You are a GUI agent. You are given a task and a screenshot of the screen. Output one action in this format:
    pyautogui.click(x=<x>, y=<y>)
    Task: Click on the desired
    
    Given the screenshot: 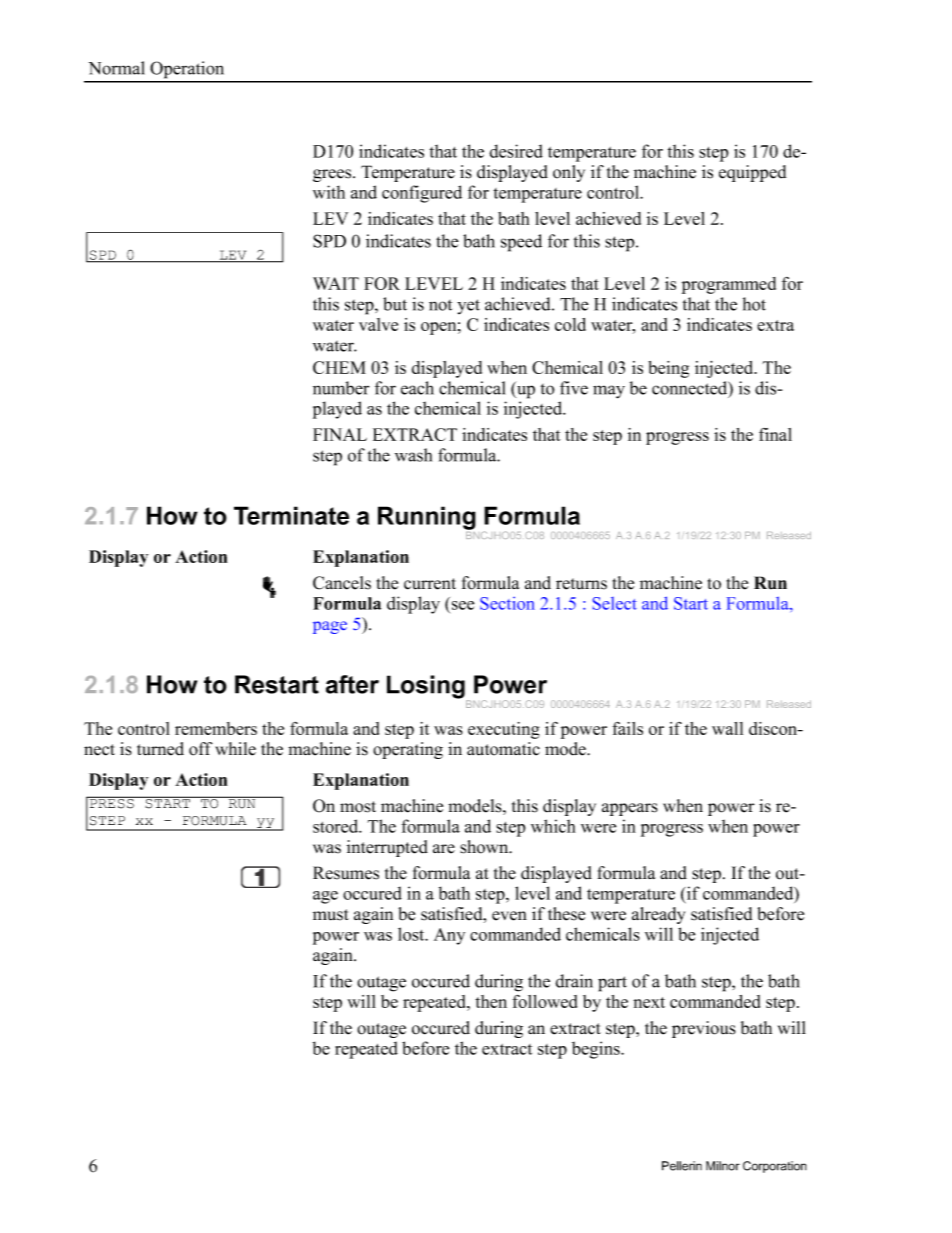 What is the action you would take?
    pyautogui.click(x=516, y=151)
